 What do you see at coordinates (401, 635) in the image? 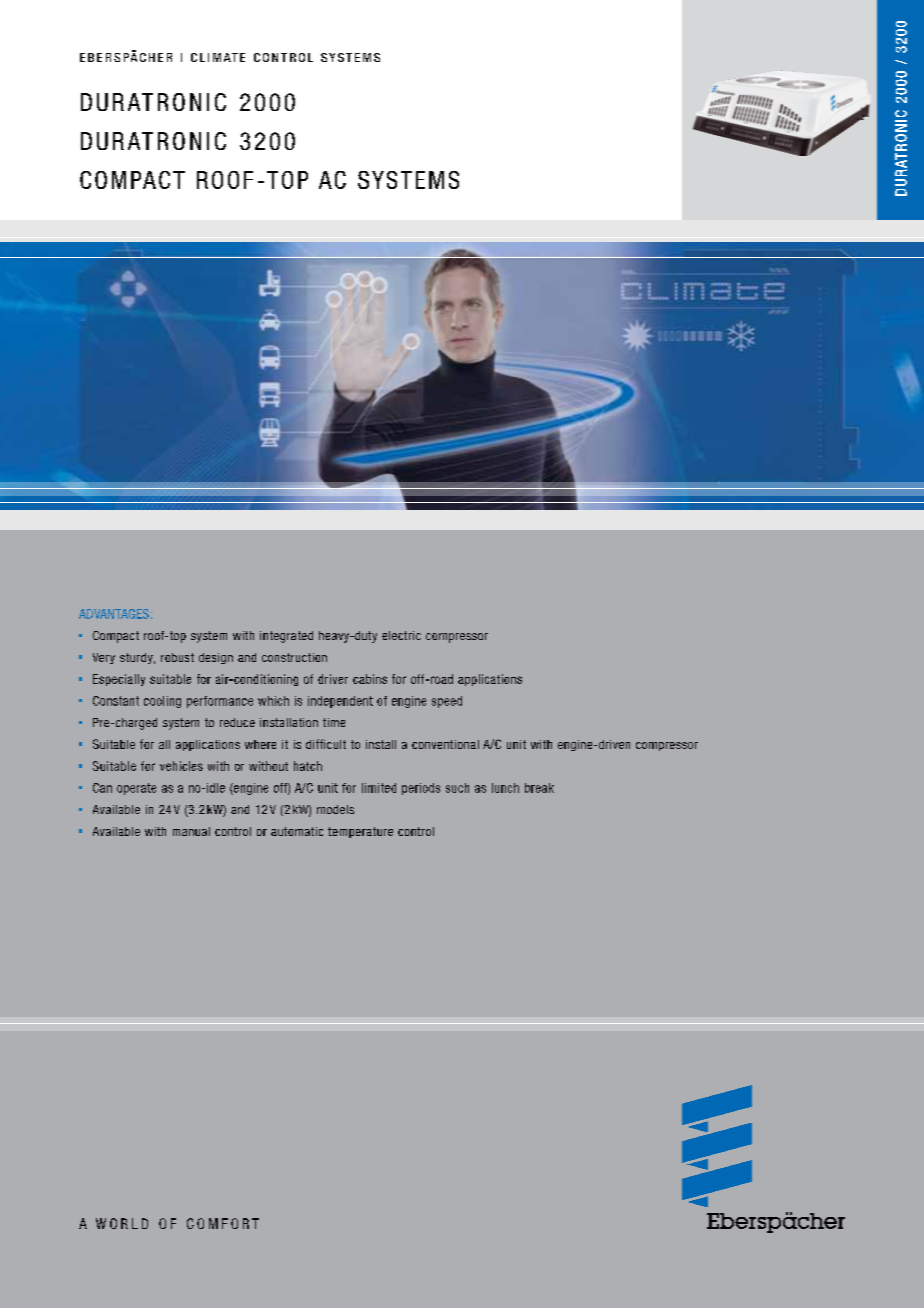
I see `electric` at bounding box center [401, 635].
